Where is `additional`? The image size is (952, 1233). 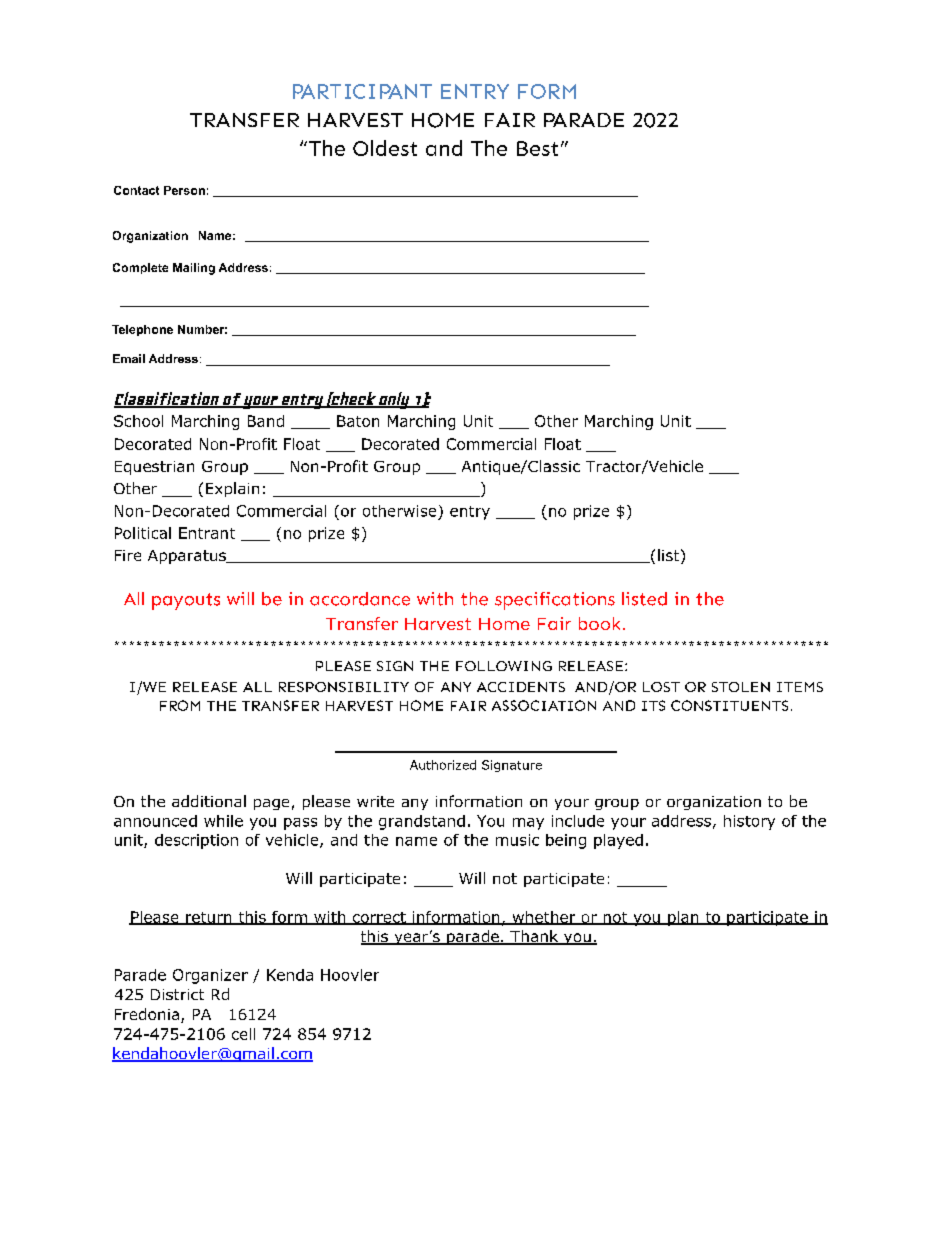
additional is located at coordinates (209, 801).
